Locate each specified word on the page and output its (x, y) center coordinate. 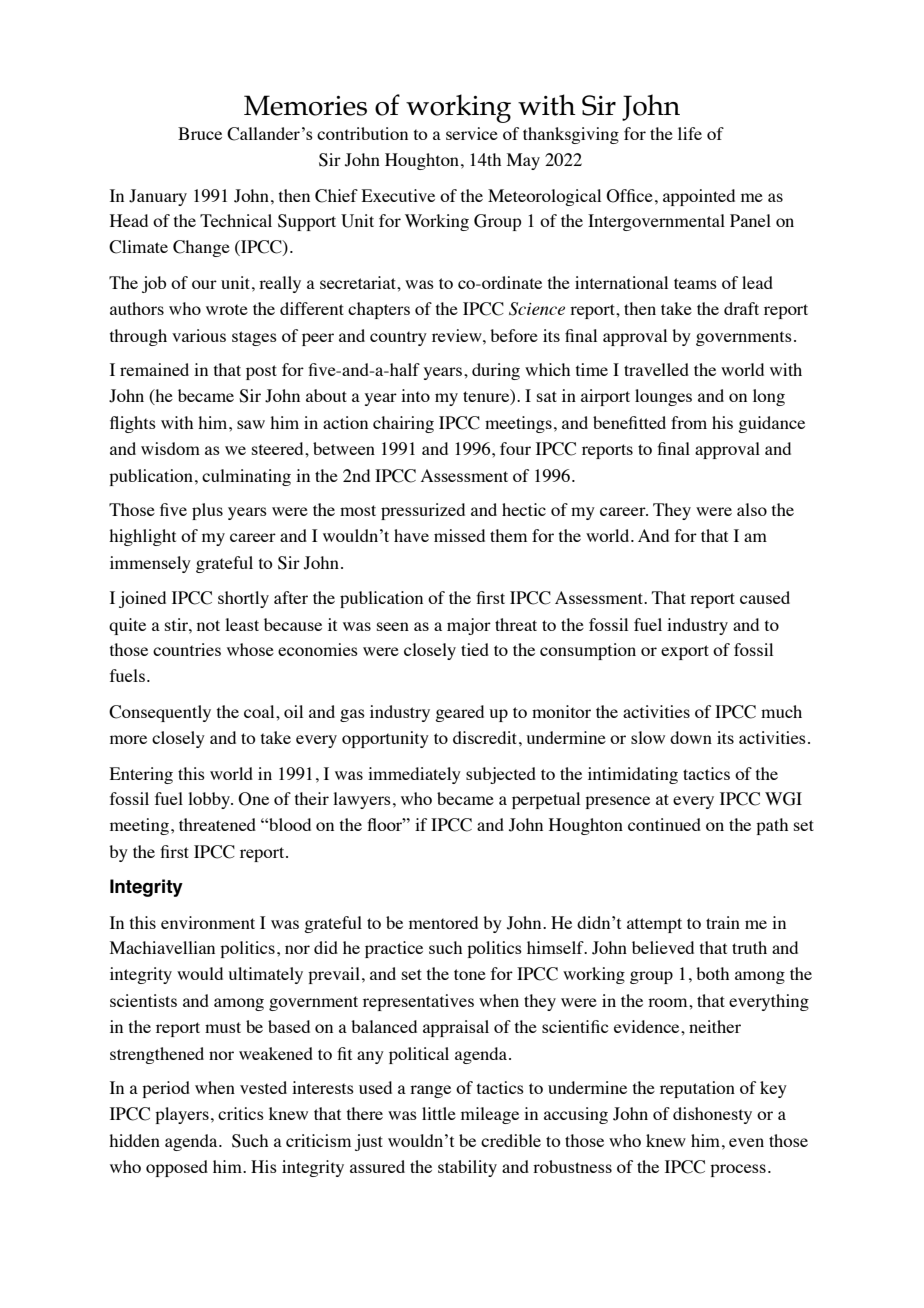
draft (741, 308)
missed (459, 535)
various (199, 335)
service (472, 133)
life (690, 133)
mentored (443, 922)
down (691, 737)
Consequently (160, 713)
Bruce (200, 133)
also (752, 509)
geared (459, 713)
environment (208, 922)
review (458, 335)
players (182, 1115)
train (723, 922)
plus (207, 511)
